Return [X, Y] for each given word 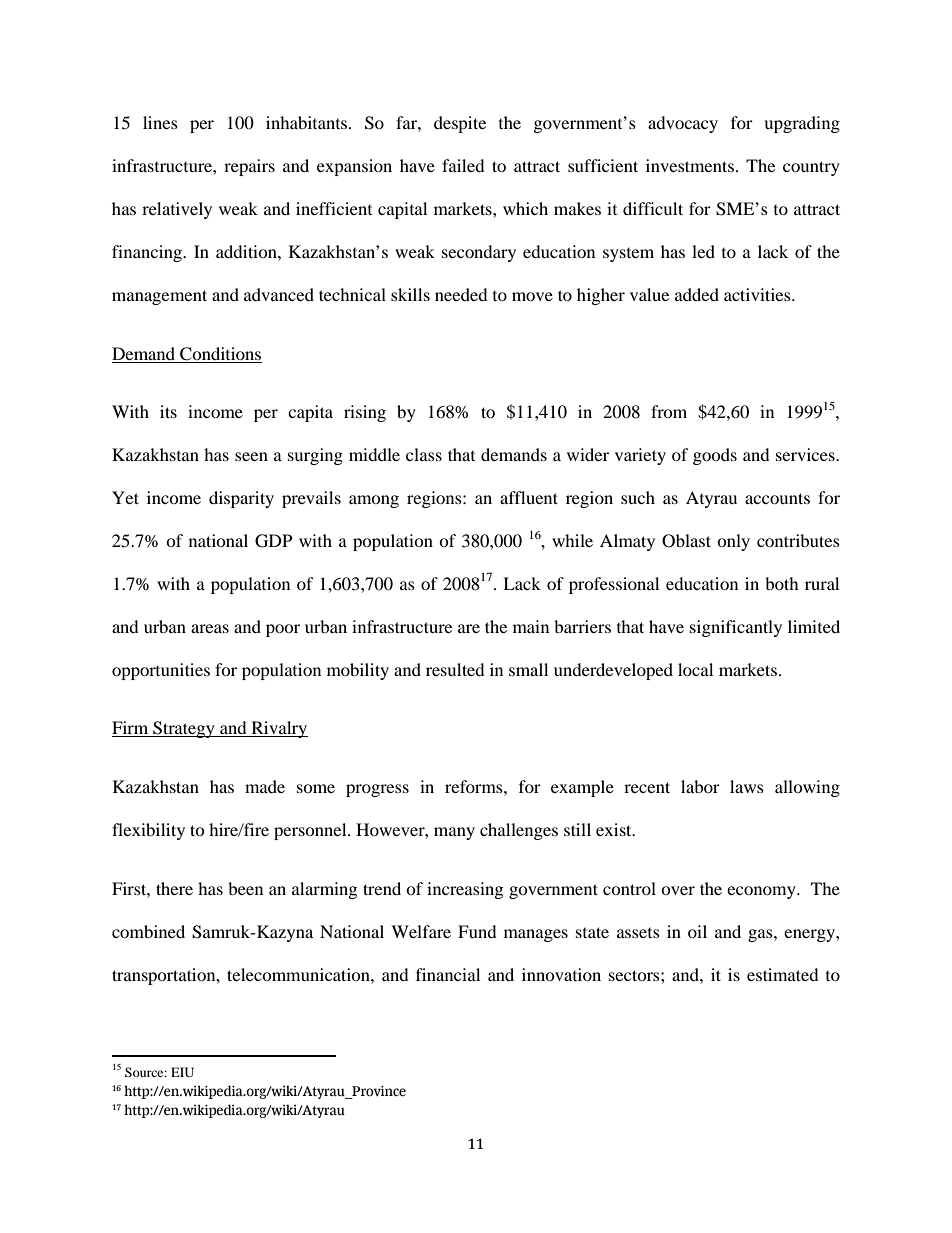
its [168, 411]
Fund [477, 931]
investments [690, 165]
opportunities [161, 671]
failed [463, 165]
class [424, 454]
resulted [455, 669]
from [669, 411]
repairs [249, 167]
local [695, 669]
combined [148, 931]
